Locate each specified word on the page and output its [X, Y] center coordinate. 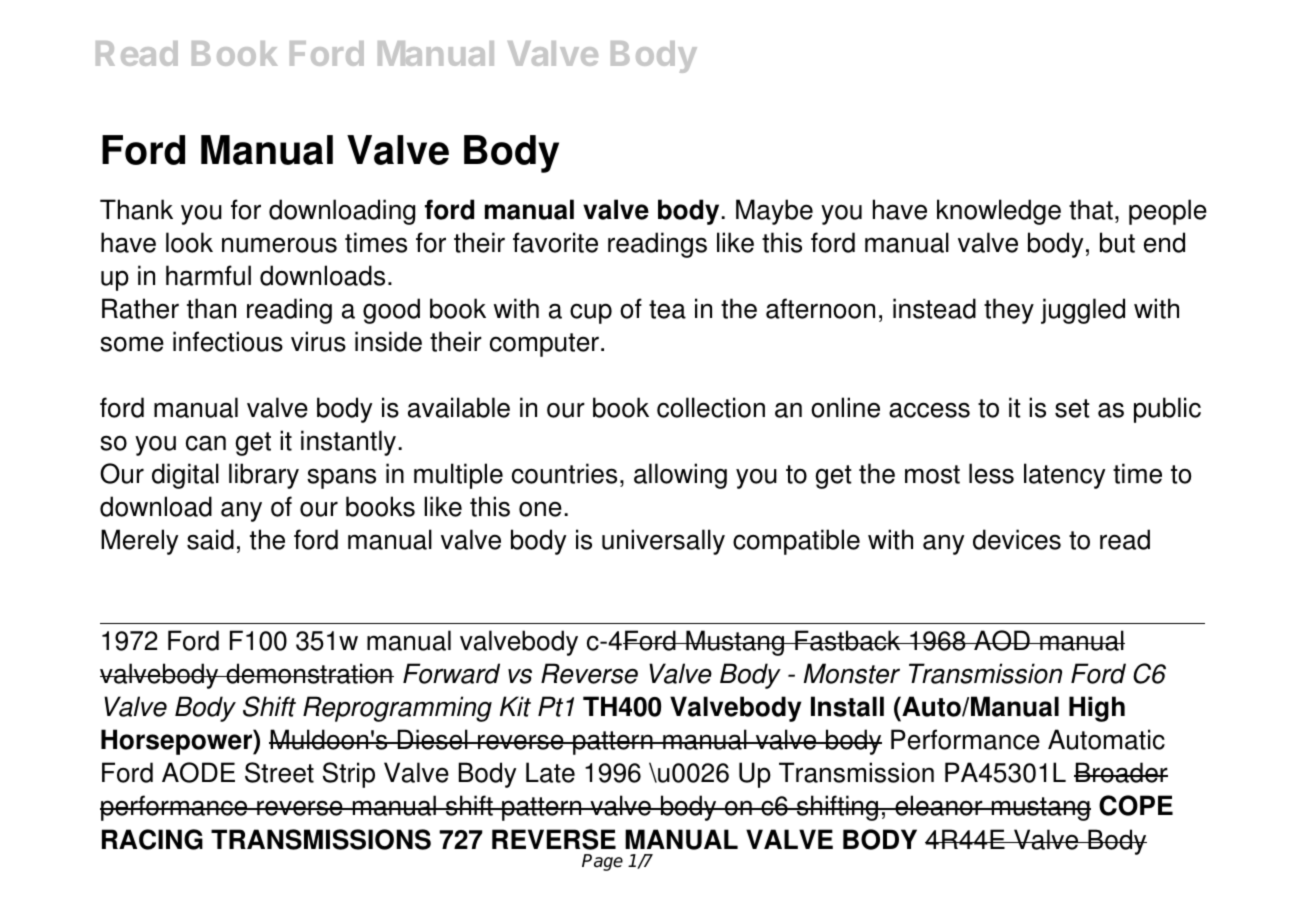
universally [663, 542]
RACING [152, 839]
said [210, 539]
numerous [279, 245]
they [1009, 311]
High [1097, 709]
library [264, 476]
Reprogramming [397, 709]
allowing [680, 476]
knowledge [999, 212]
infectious [228, 341]
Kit [515, 706]
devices [1017, 539]
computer [544, 345]
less [991, 473]
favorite [555, 242]
